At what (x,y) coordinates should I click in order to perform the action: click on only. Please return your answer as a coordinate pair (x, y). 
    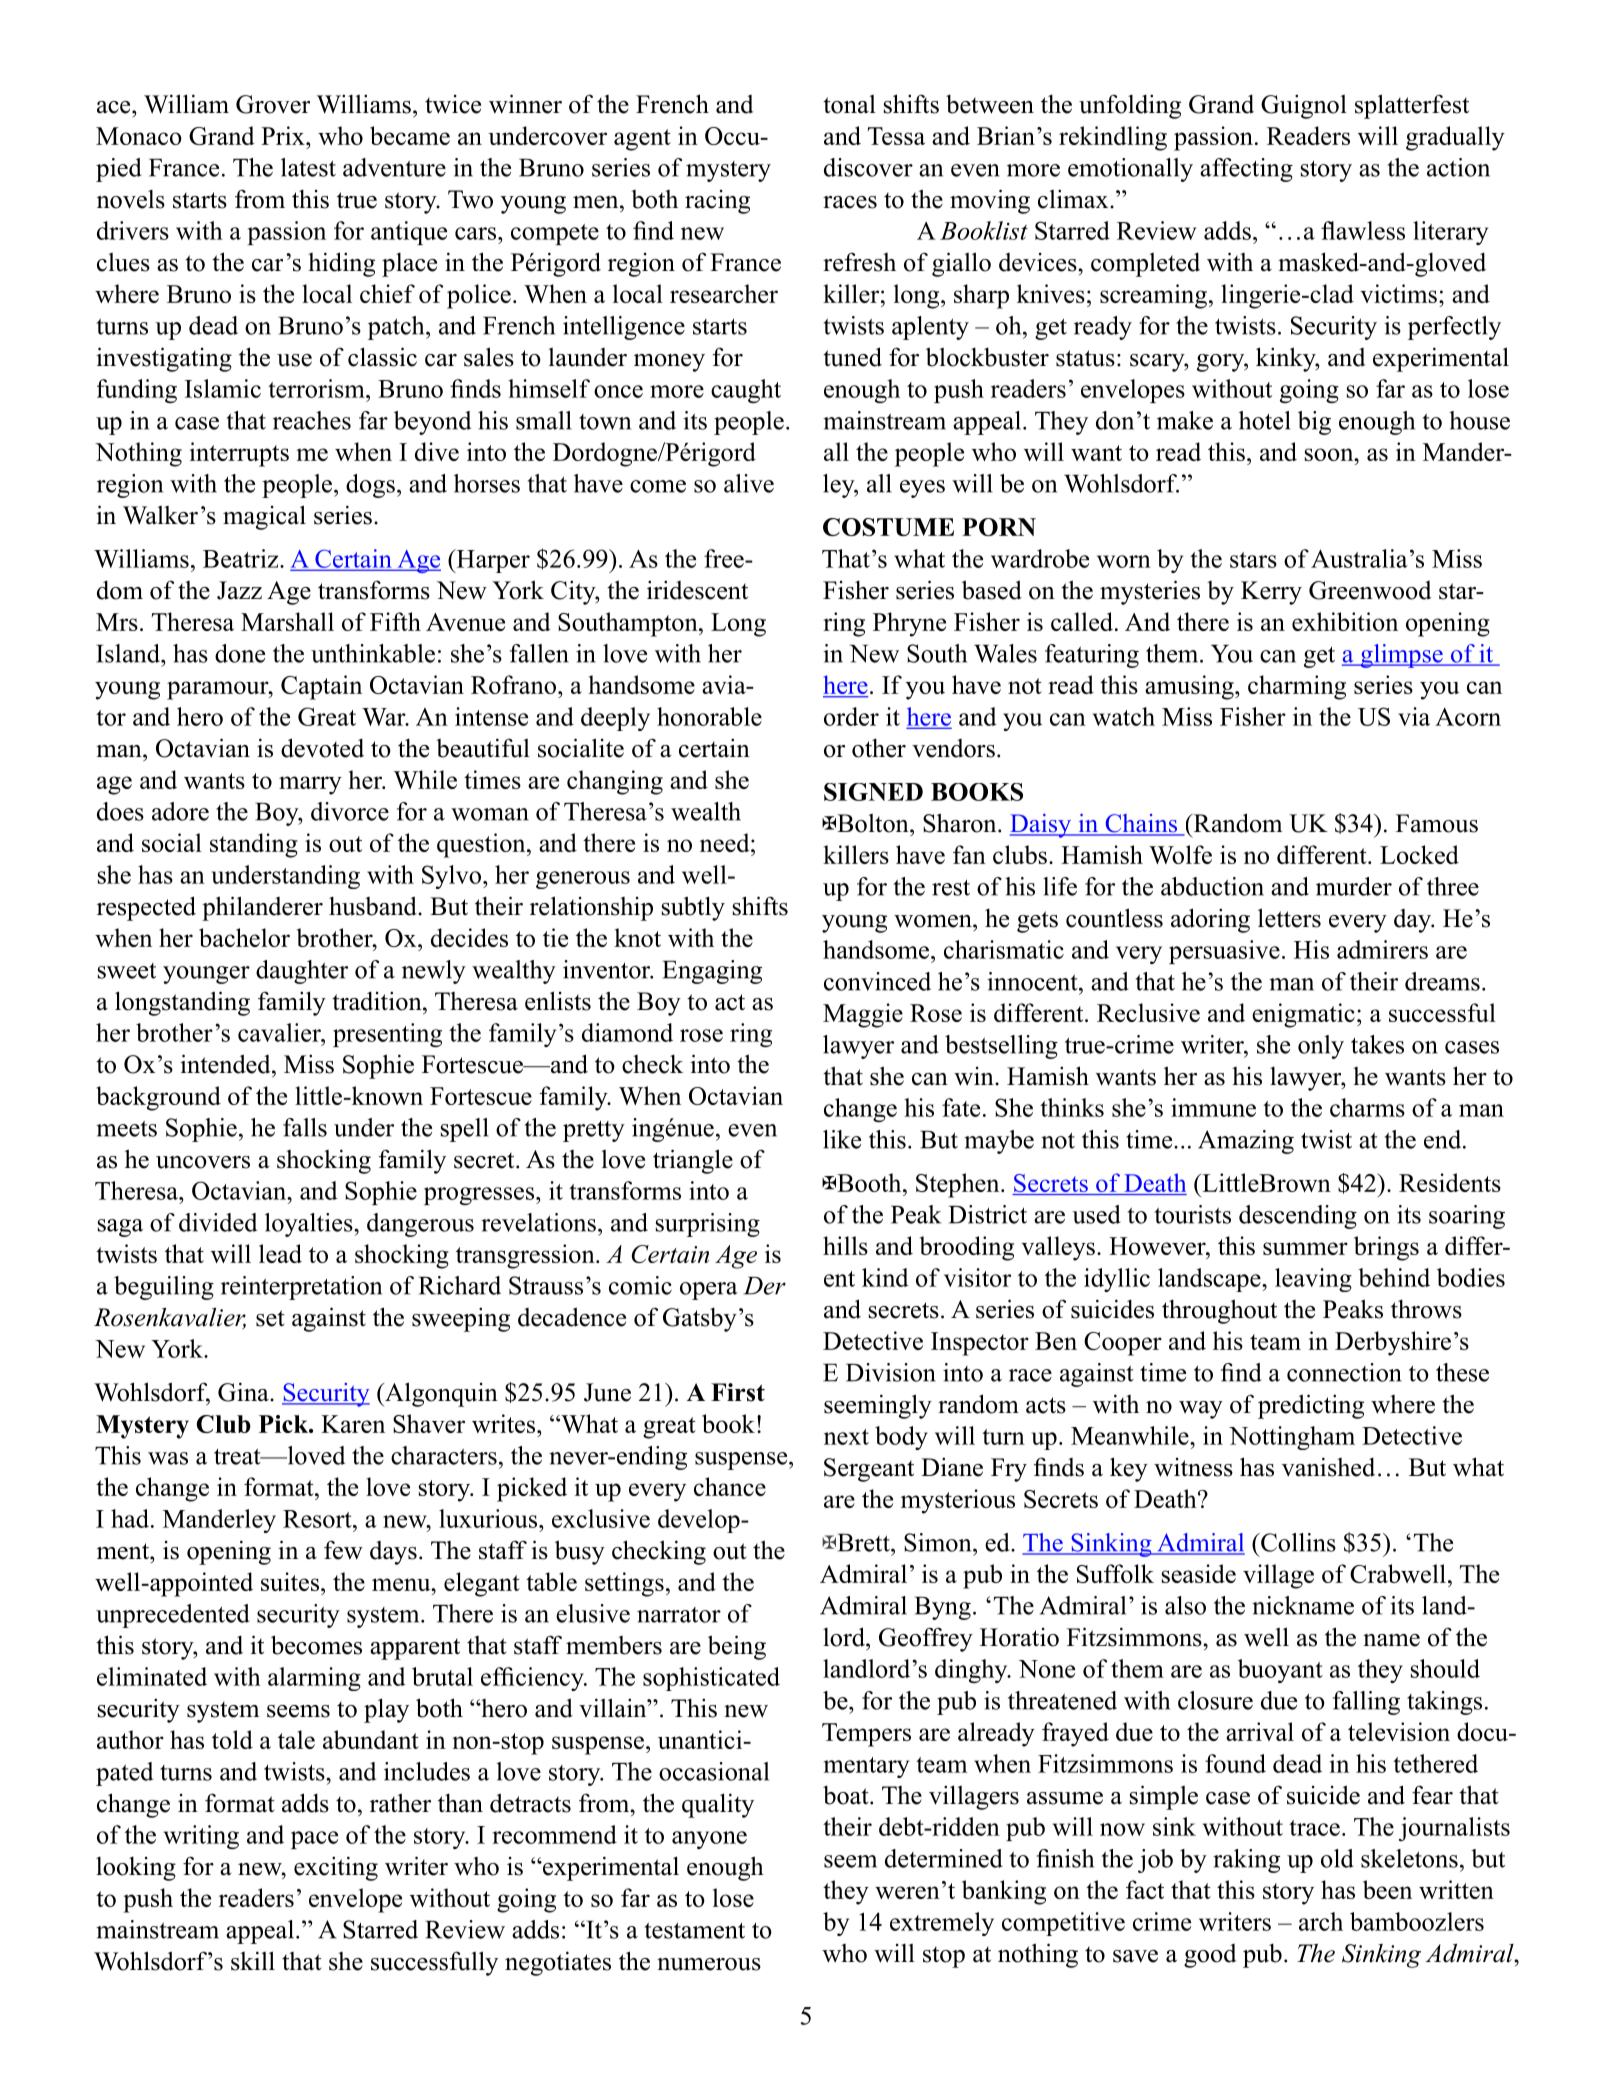
    Looking at the image, I should click on (1321, 1047).
